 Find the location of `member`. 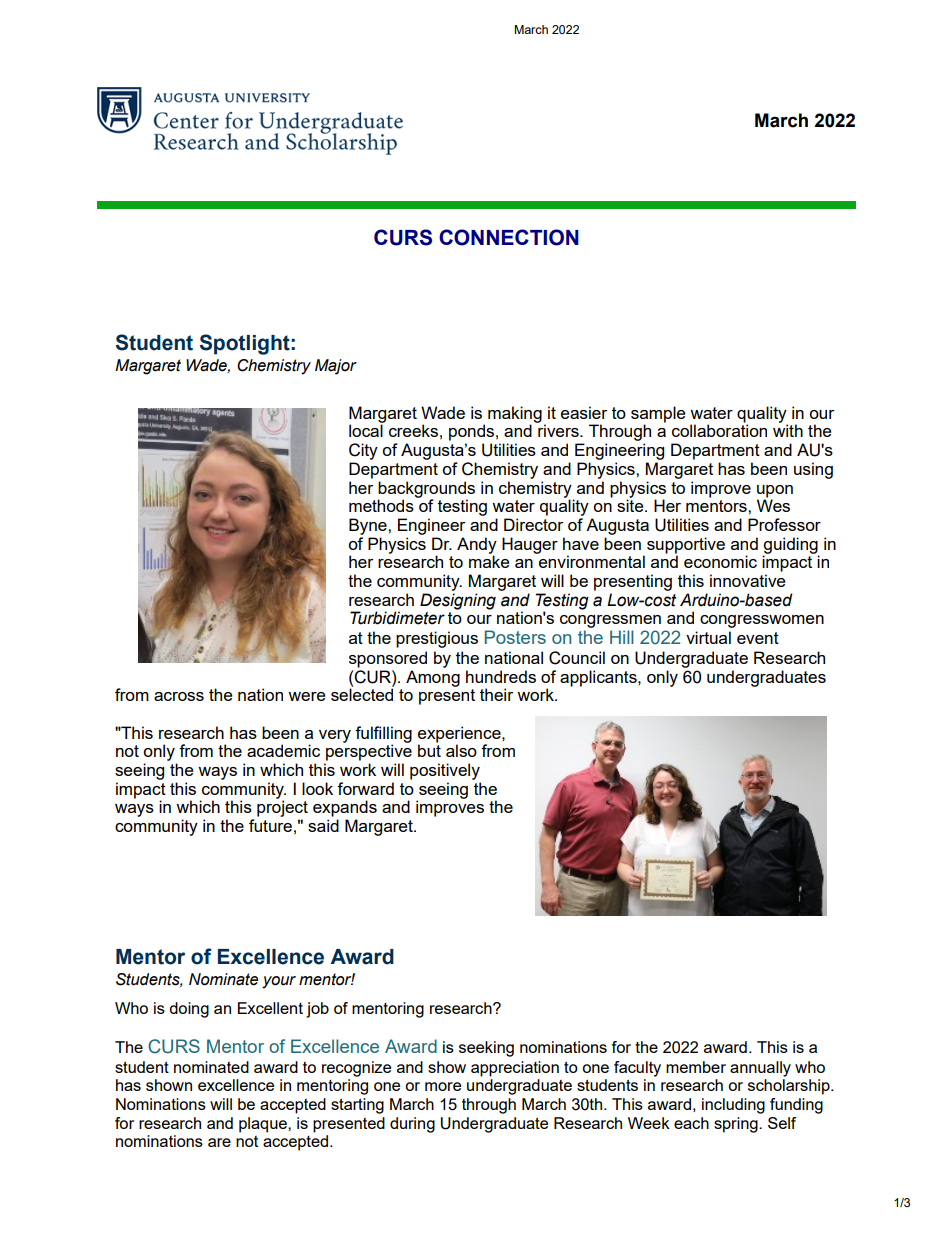

member is located at coordinates (696, 1067).
